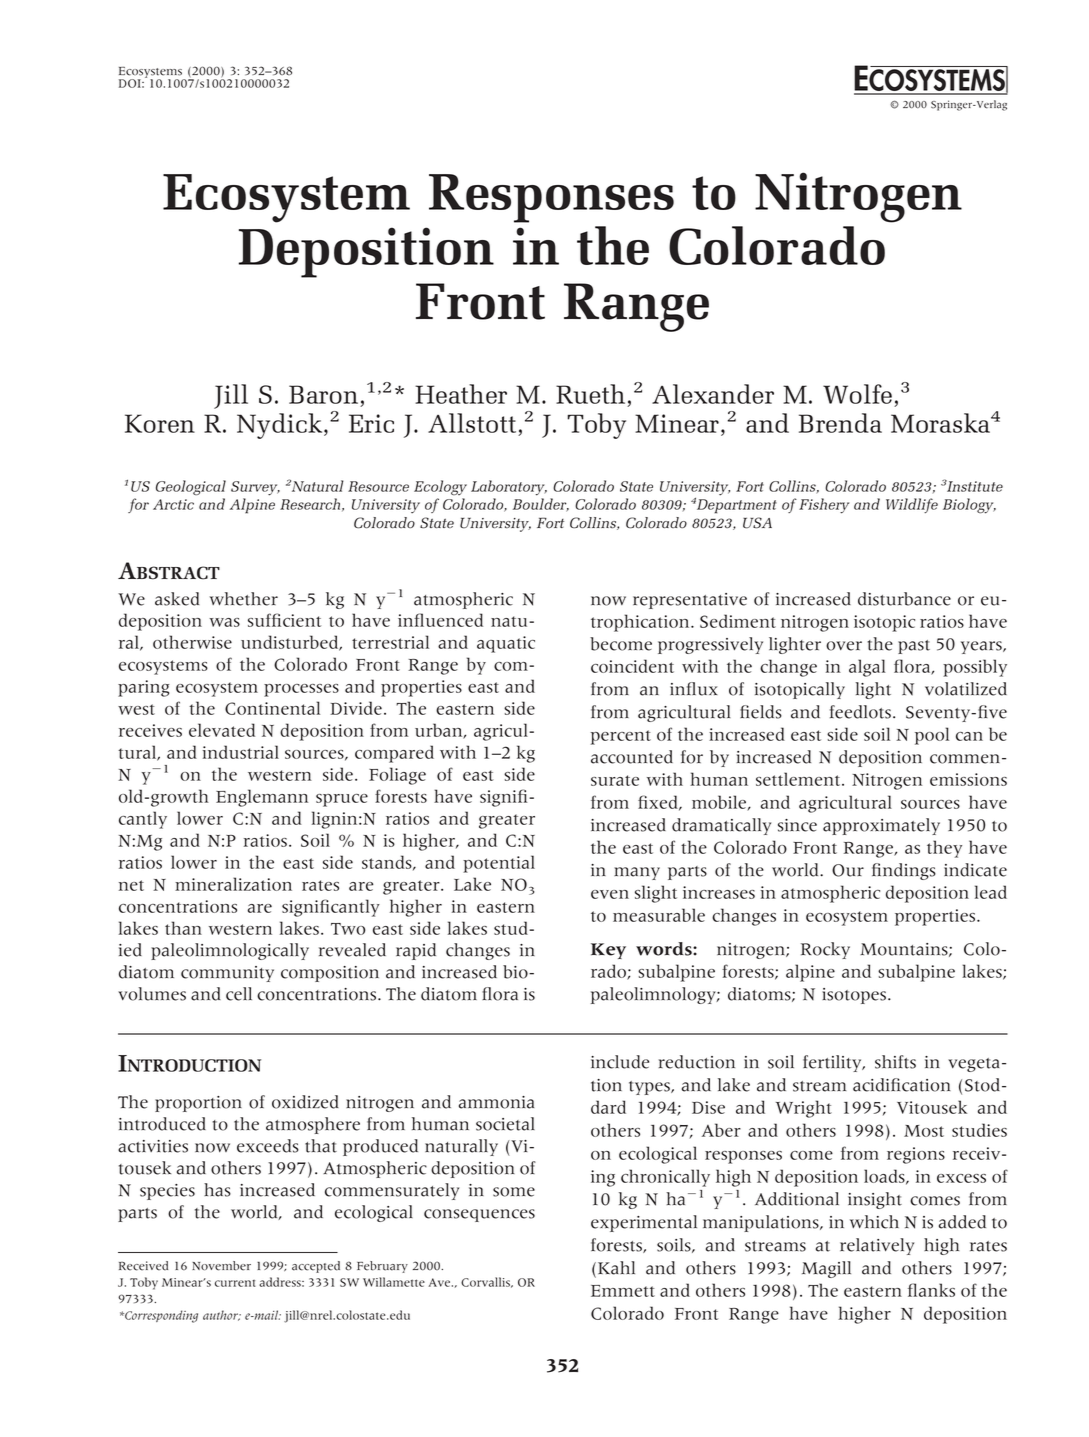  Describe the element at coordinates (931, 1290) in the screenshot. I see `flanks` at that location.
